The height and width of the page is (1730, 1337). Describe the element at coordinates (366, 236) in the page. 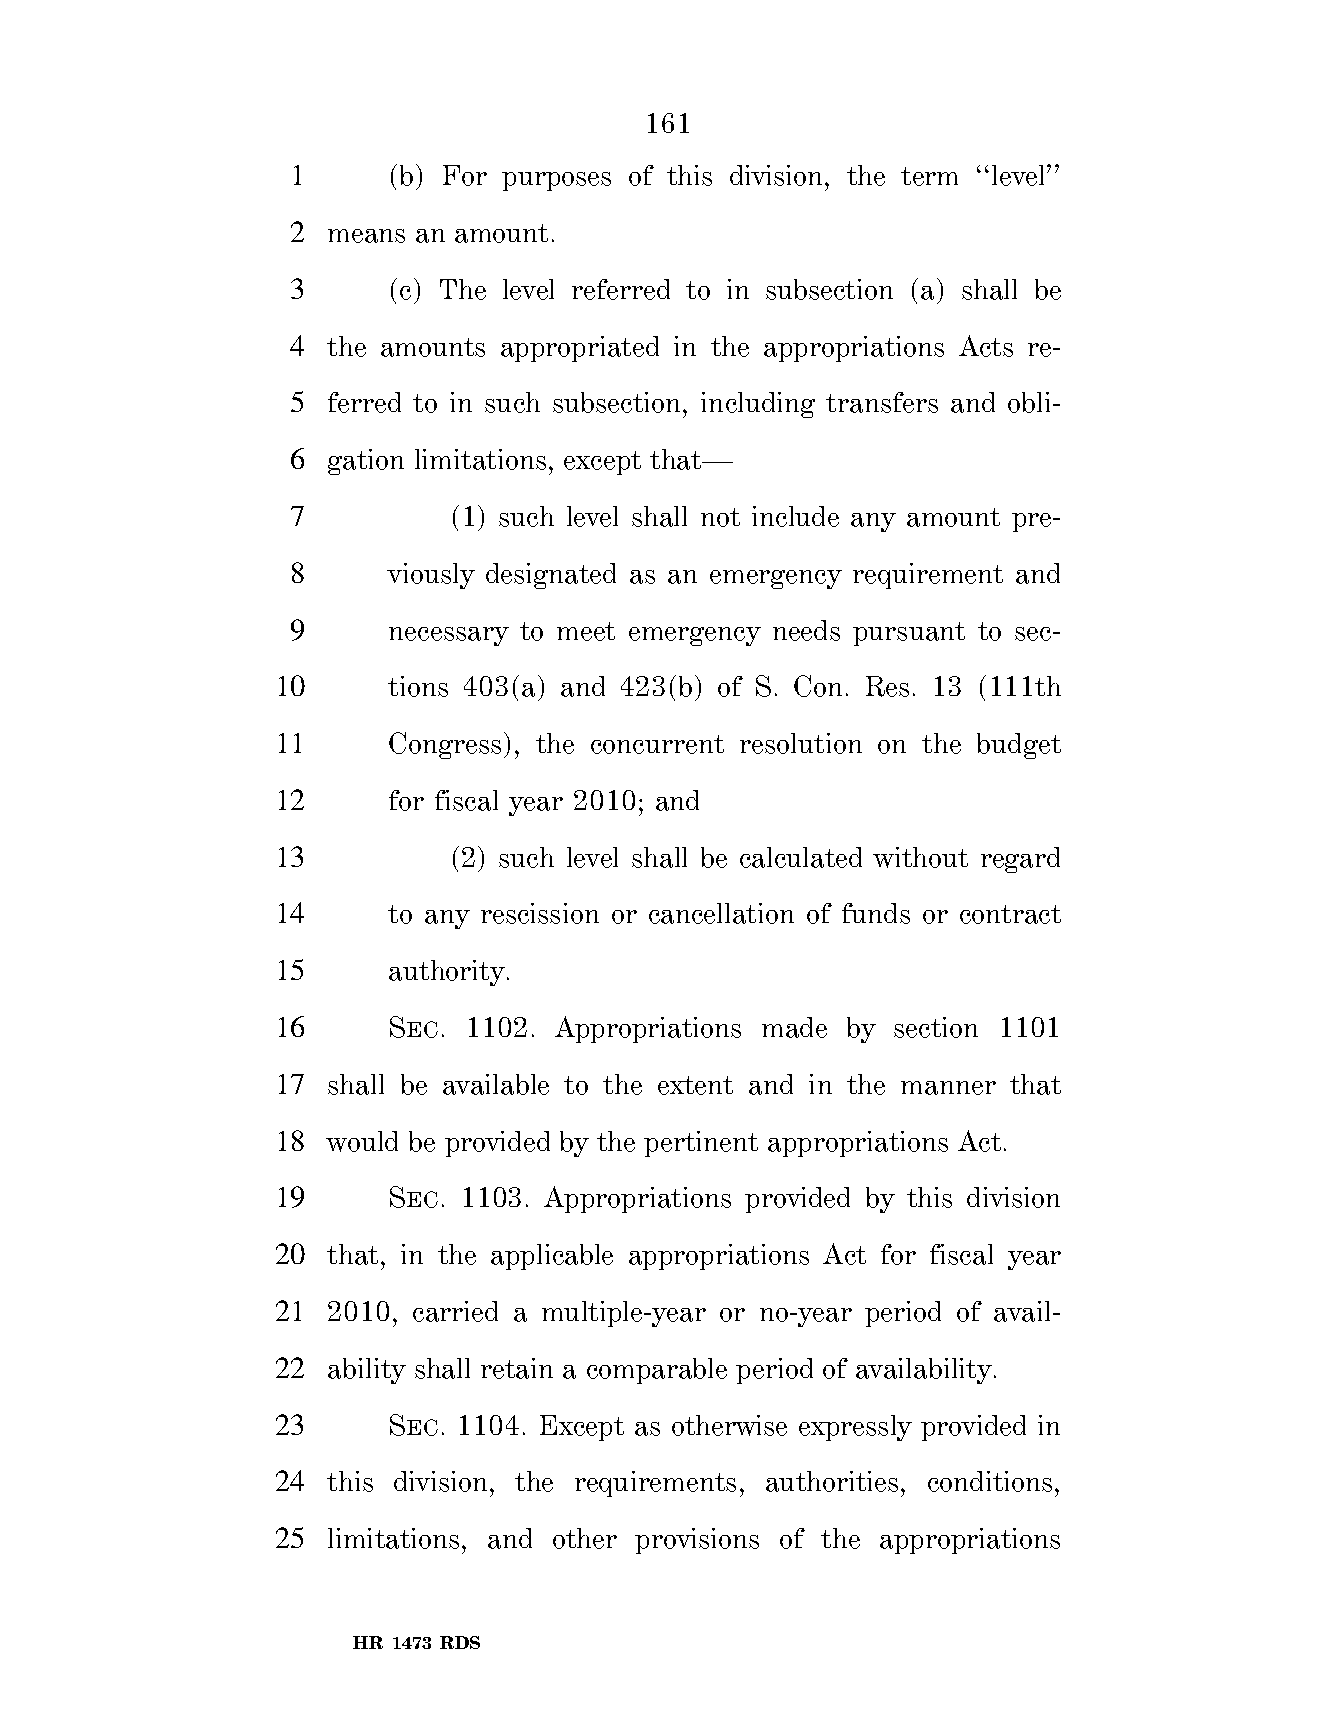

I see `means` at that location.
